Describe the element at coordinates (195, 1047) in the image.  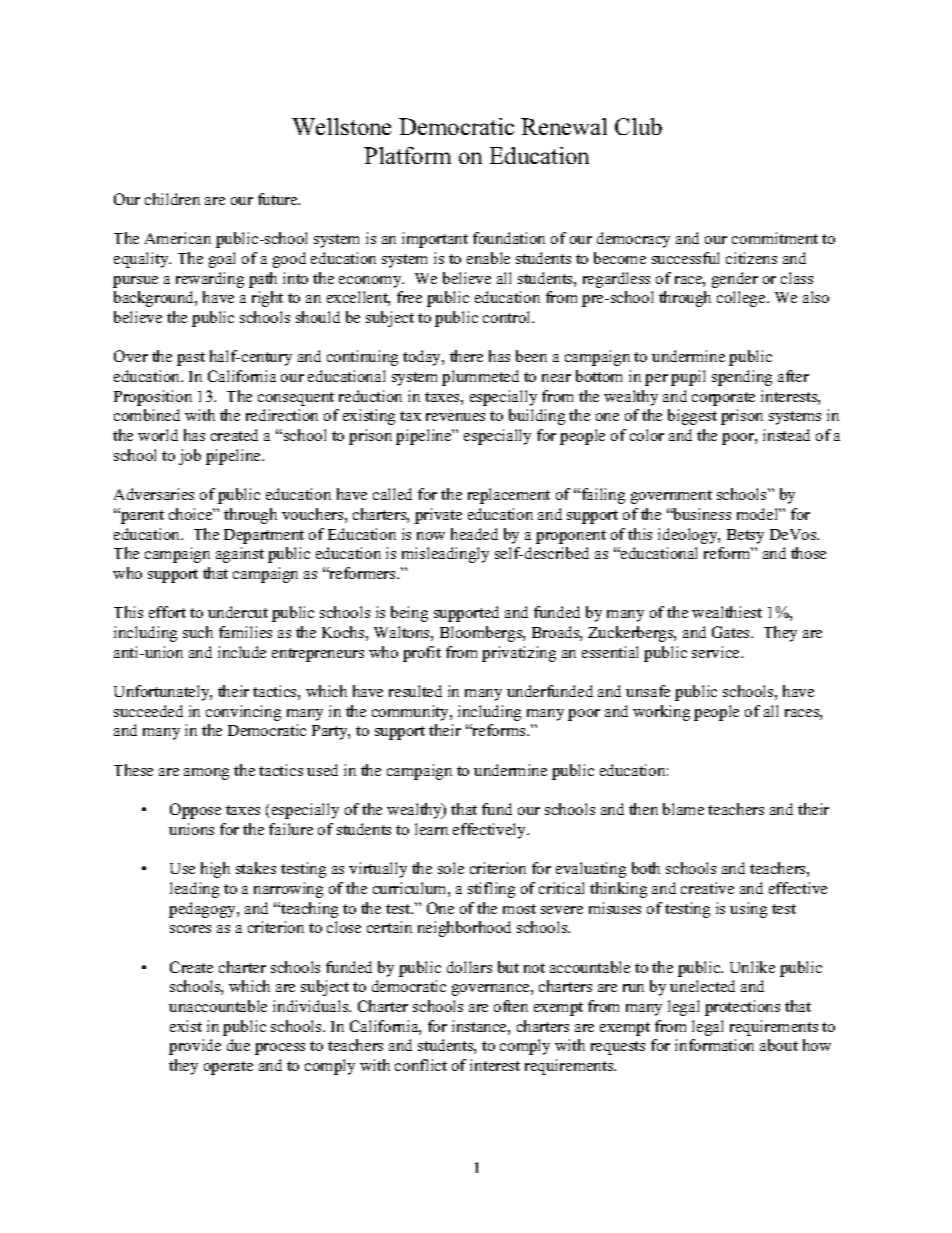
I see `provide` at that location.
